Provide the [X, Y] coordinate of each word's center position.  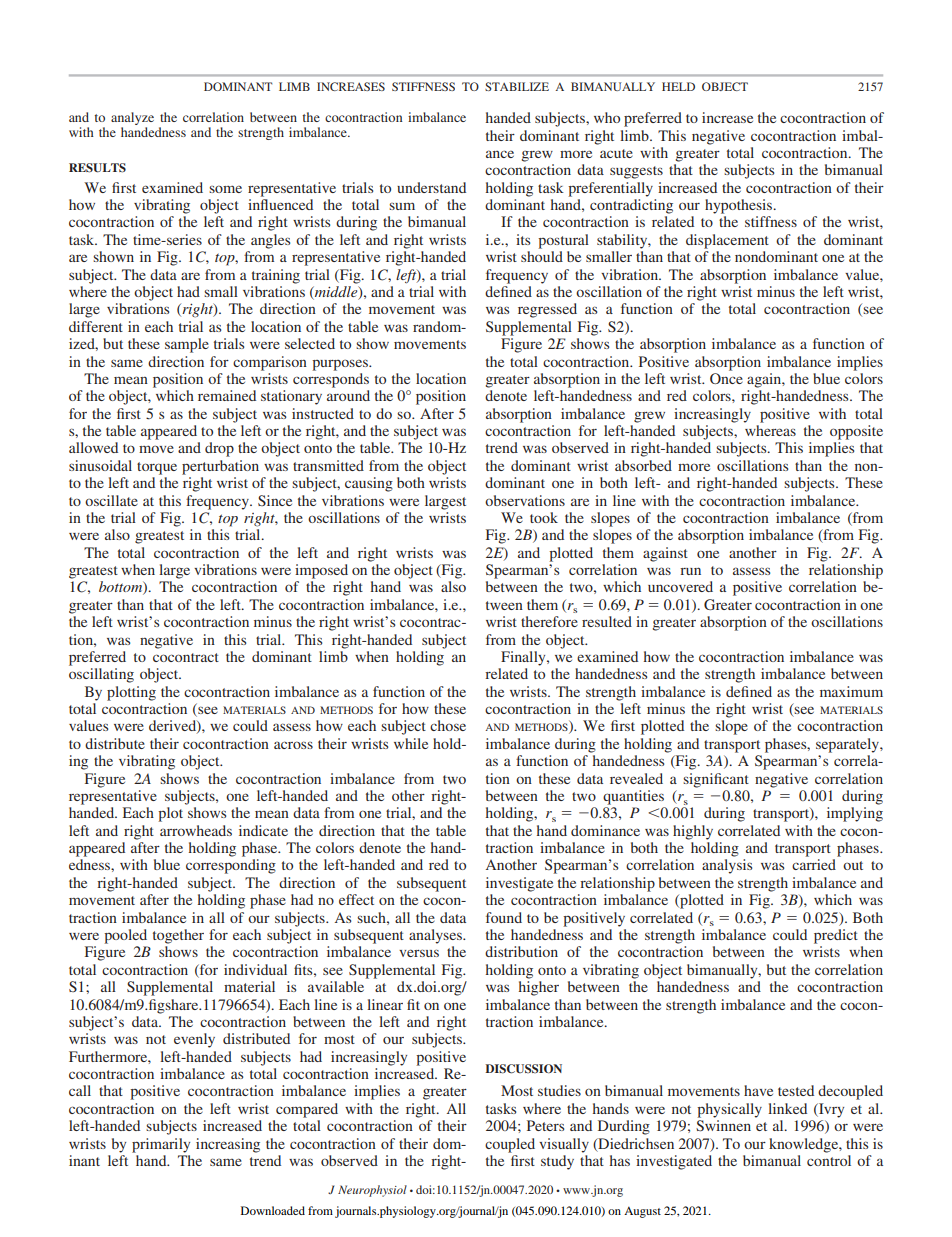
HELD [678, 86]
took [544, 517]
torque [157, 468]
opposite [856, 432]
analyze [132, 118]
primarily [161, 1145]
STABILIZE [517, 86]
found [504, 917]
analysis [727, 866]
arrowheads [196, 830]
